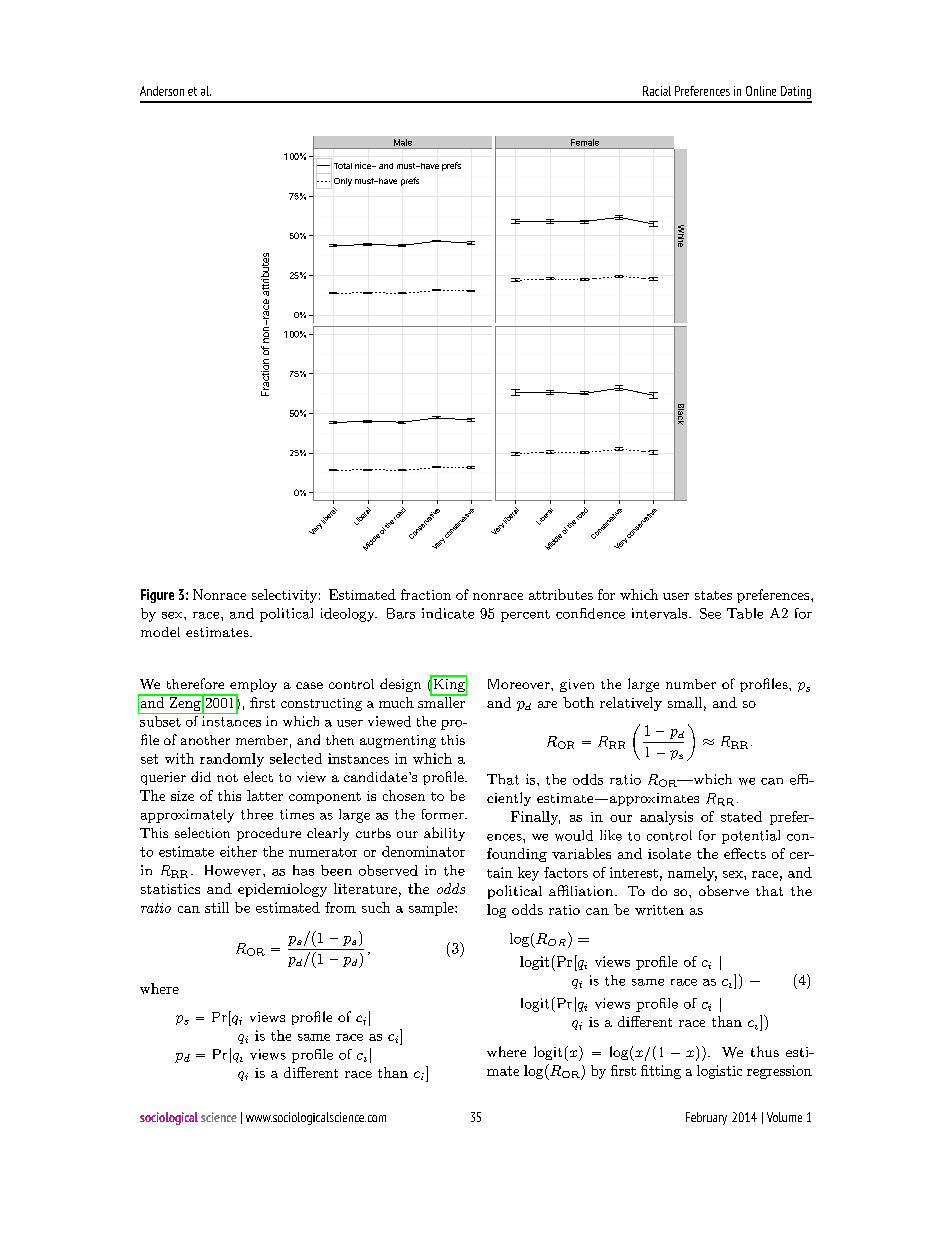 The height and width of the screenshot is (1233, 952). Describe the element at coordinates (448, 613) in the screenshot. I see `indicate` at that location.
